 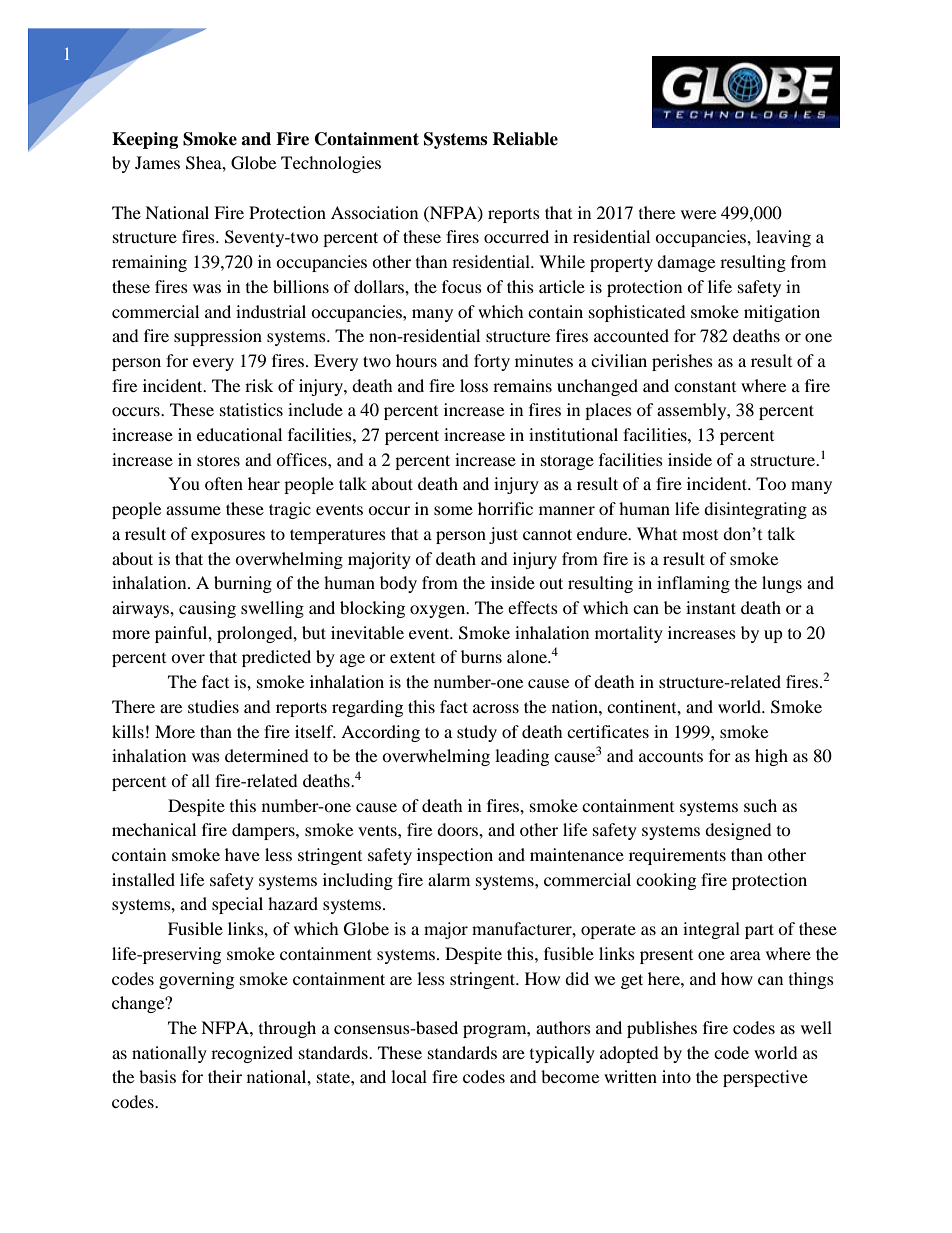 What do you see at coordinates (157, 162) in the screenshot?
I see `James` at bounding box center [157, 162].
